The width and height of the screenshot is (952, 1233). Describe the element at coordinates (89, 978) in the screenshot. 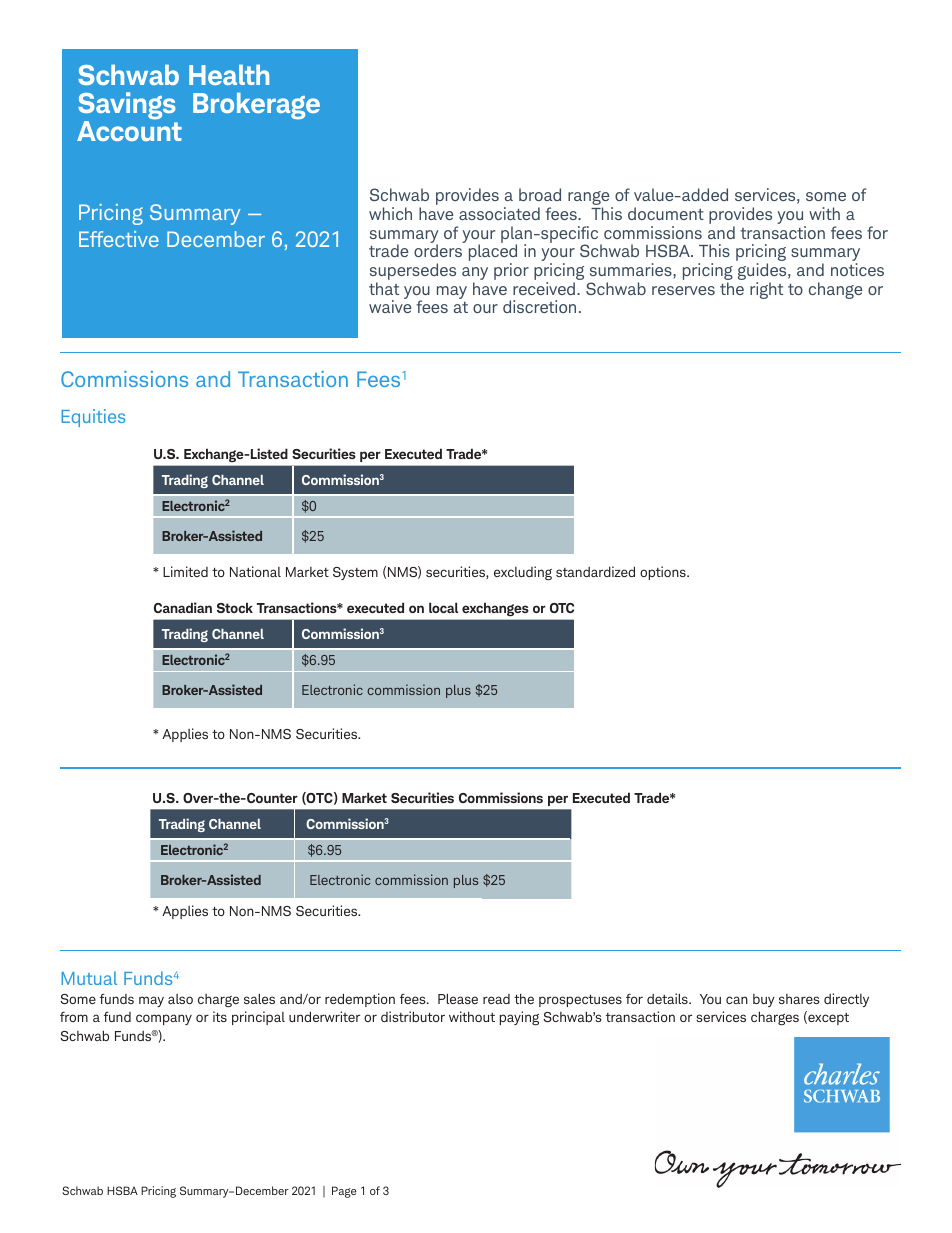

I see `Mutual` at that location.
